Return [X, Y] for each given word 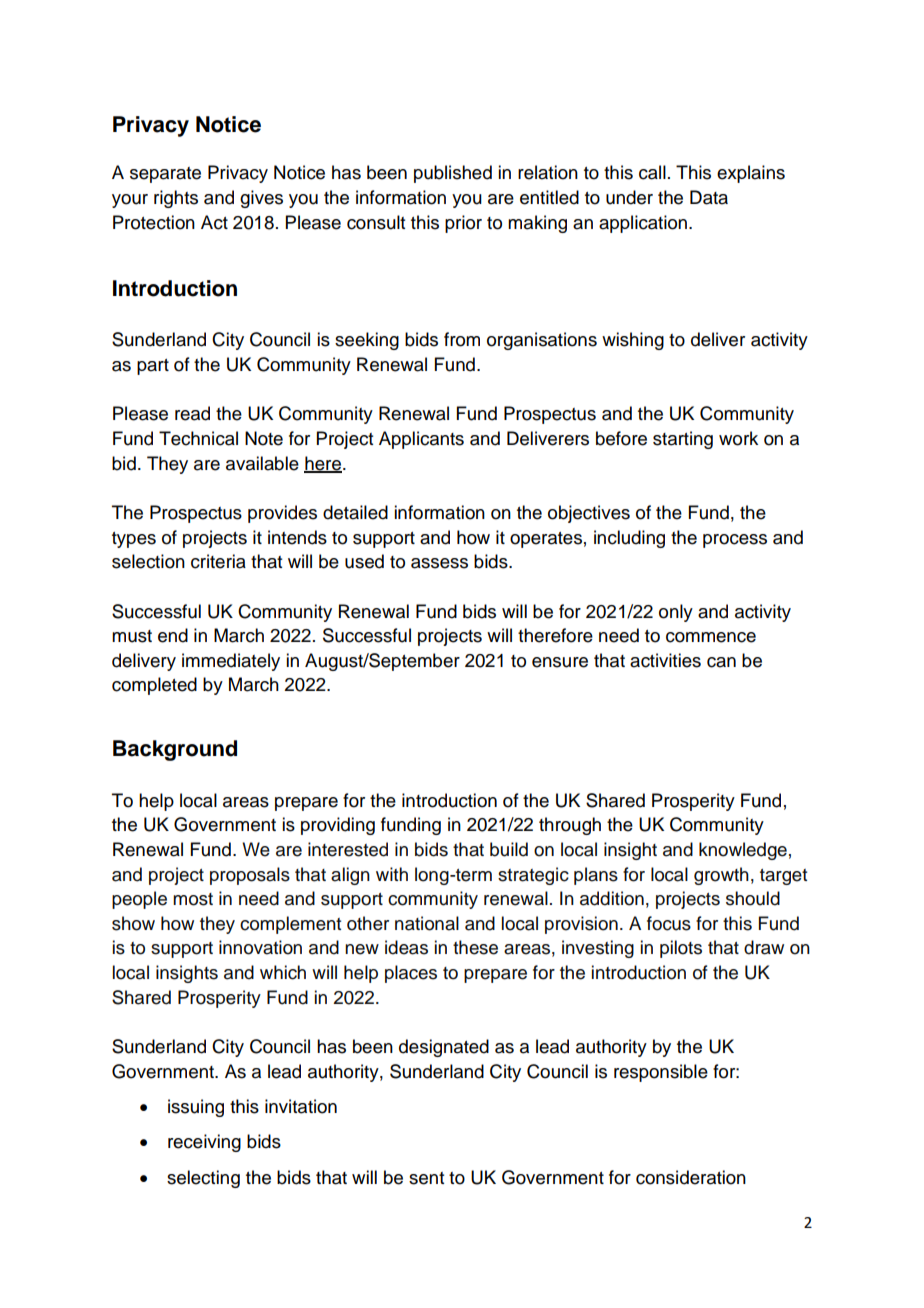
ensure [560, 662]
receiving [204, 1143]
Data [709, 197]
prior [463, 224]
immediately [231, 662]
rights [176, 199]
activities [665, 660]
